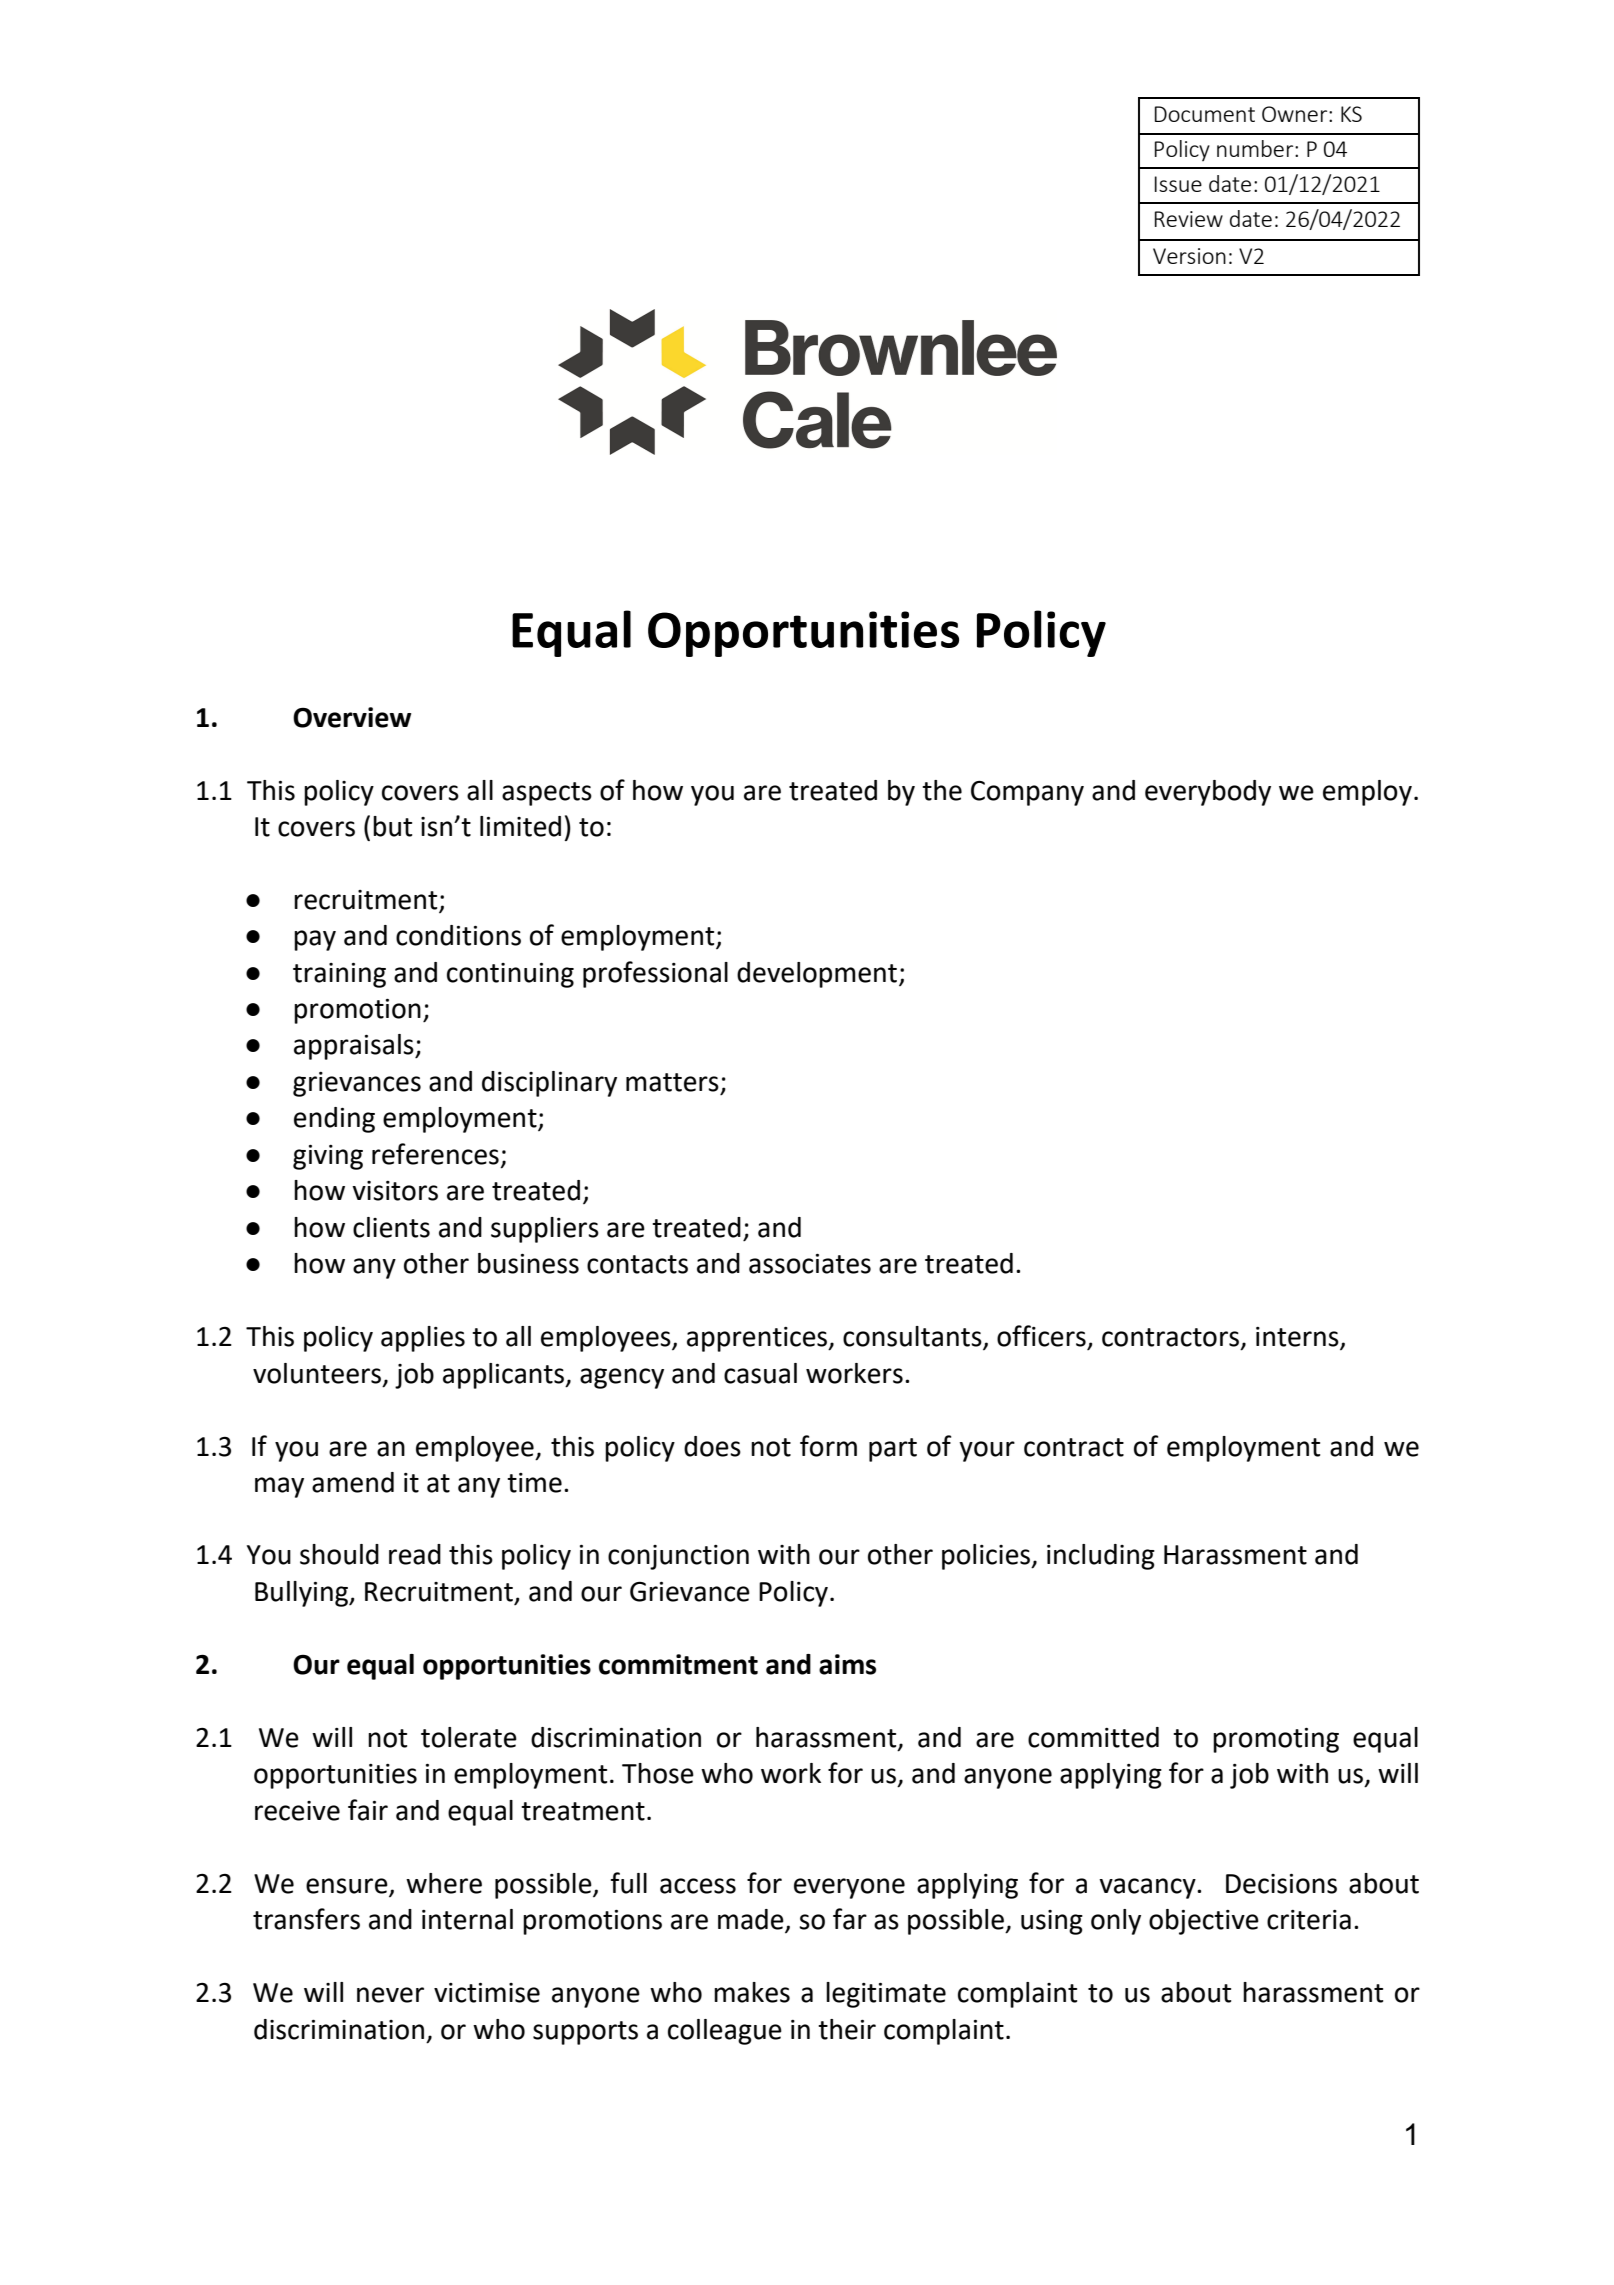 This document has height=2285, width=1614. Describe the element at coordinates (390, 1995) in the document. I see `never` at that location.
